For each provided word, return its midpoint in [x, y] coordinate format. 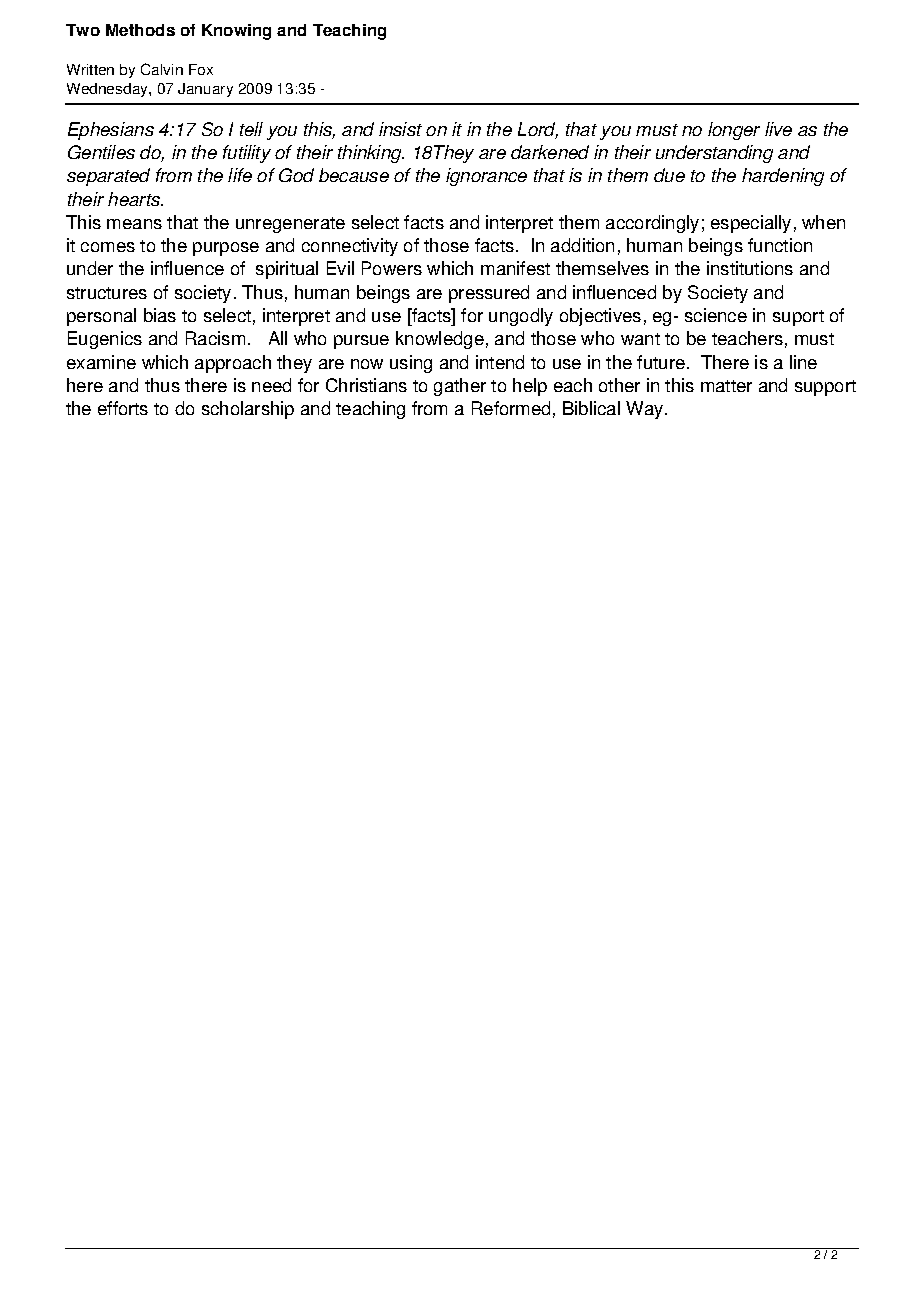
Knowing [236, 32]
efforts [123, 408]
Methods [140, 30]
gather [460, 387]
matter [726, 386]
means [134, 224]
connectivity [350, 247]
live [778, 129]
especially [751, 224]
